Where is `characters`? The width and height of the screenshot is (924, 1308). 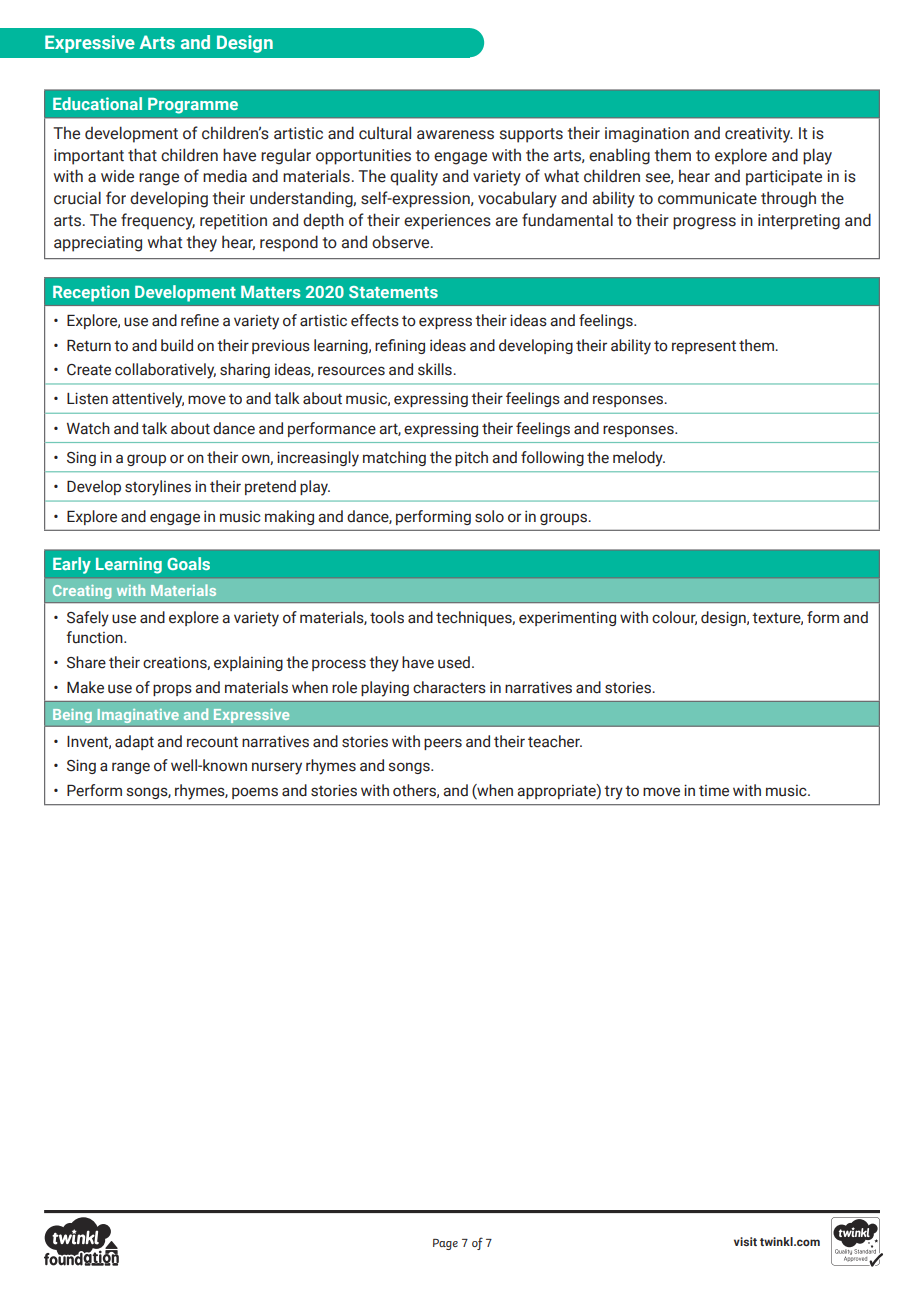
characters is located at coordinates (449, 687).
